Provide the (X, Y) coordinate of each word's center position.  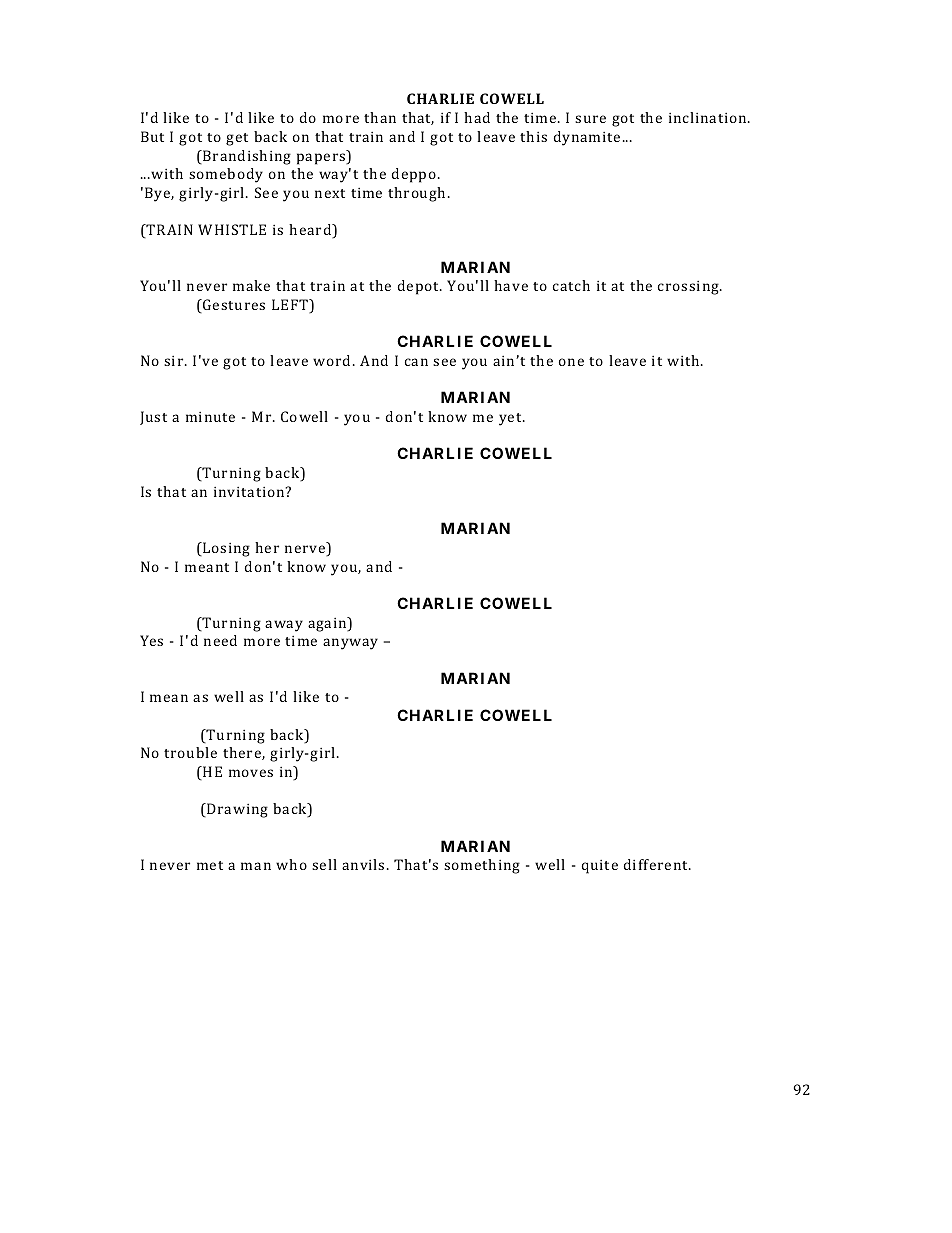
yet (511, 419)
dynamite (587, 138)
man (256, 866)
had (477, 117)
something (482, 866)
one (571, 362)
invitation (250, 492)
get (237, 139)
